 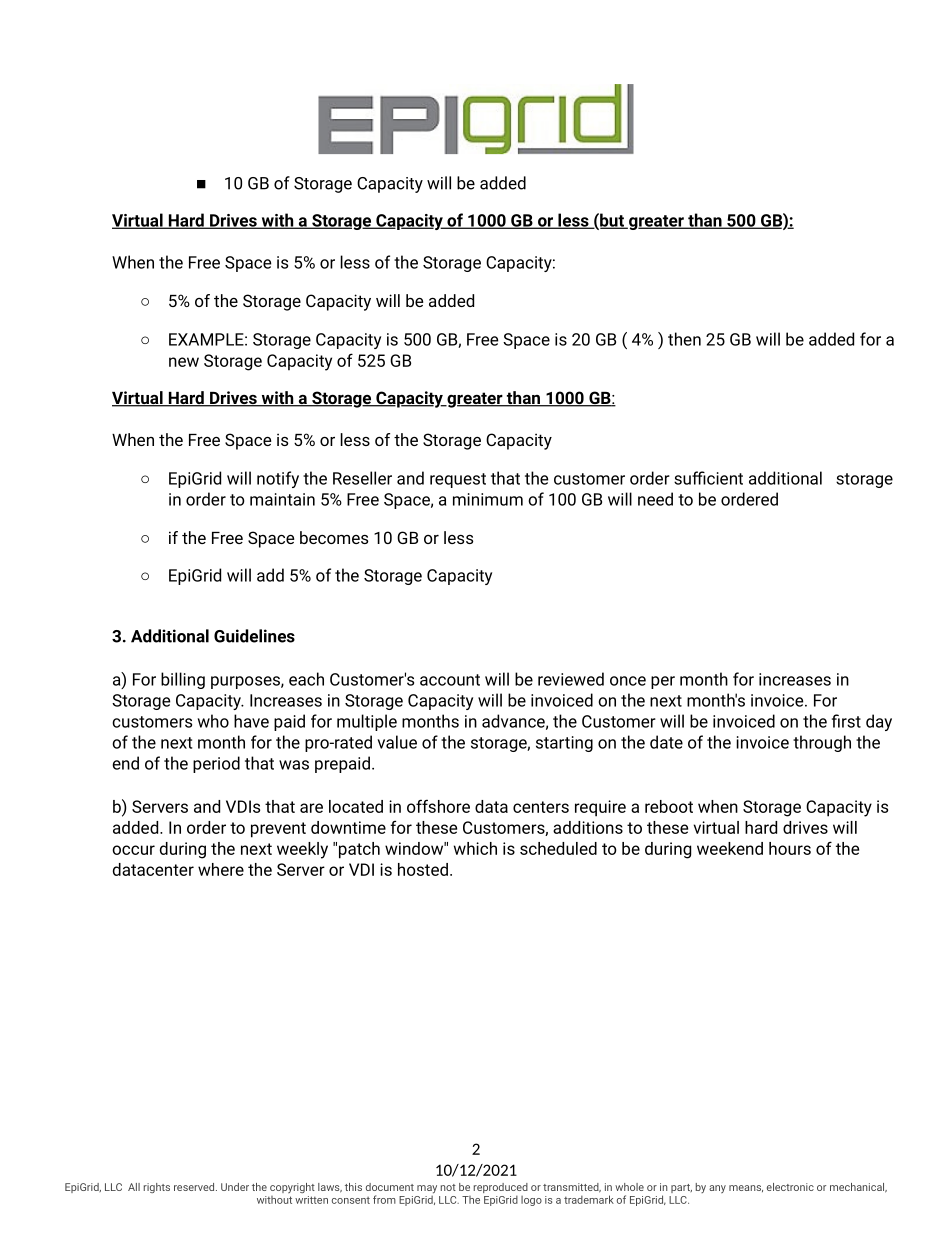 What do you see at coordinates (235, 1187) in the document?
I see `Under` at bounding box center [235, 1187].
